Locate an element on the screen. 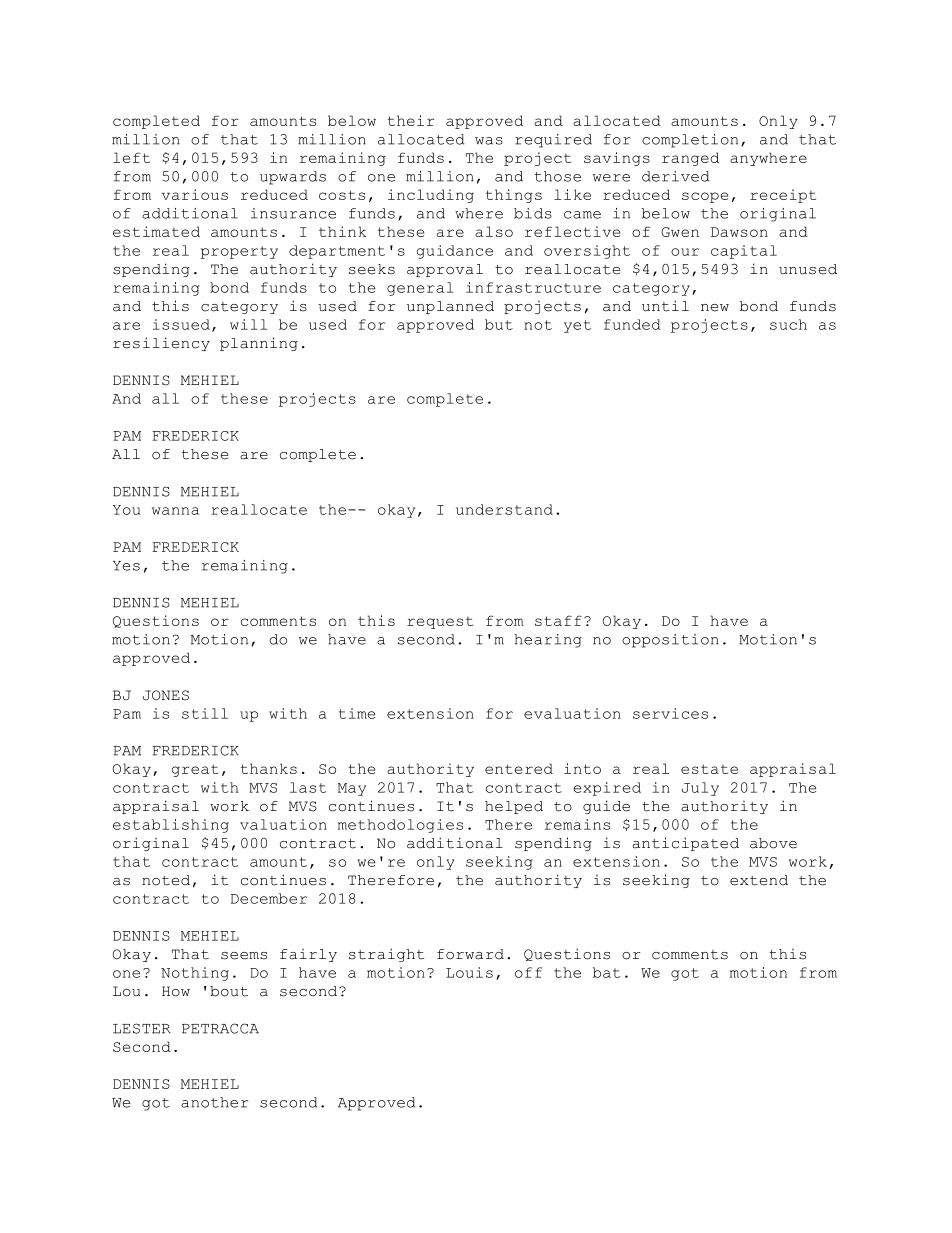  Louis is located at coordinates (469, 972).
